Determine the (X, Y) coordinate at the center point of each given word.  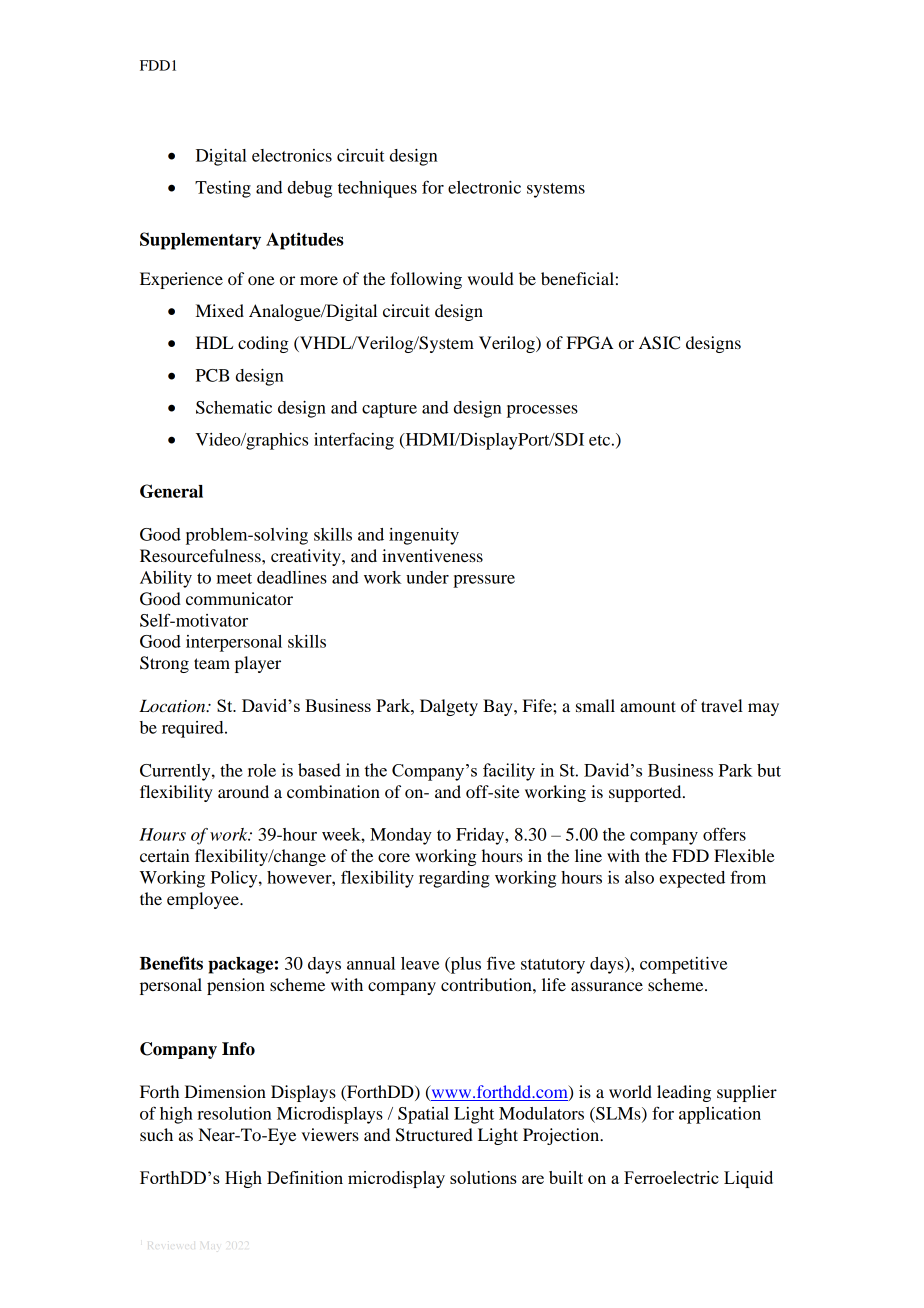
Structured (434, 1135)
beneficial (577, 278)
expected (692, 879)
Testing (223, 189)
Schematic (234, 407)
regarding (454, 879)
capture (389, 410)
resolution (234, 1113)
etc (599, 440)
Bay (499, 707)
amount (648, 706)
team (212, 663)
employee (204, 900)
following (426, 280)
